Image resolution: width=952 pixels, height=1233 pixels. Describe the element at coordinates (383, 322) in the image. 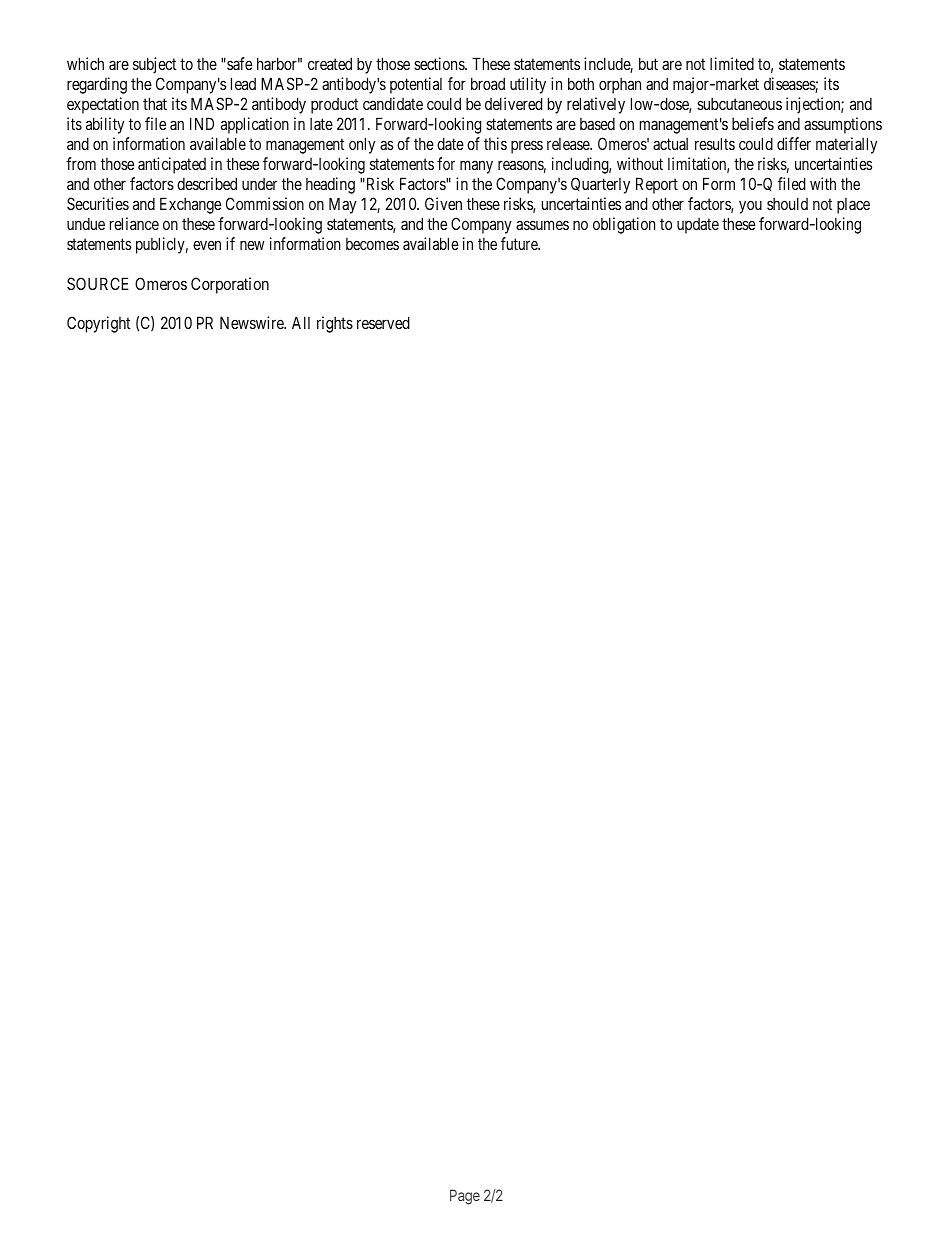

I see `reserved` at that location.
